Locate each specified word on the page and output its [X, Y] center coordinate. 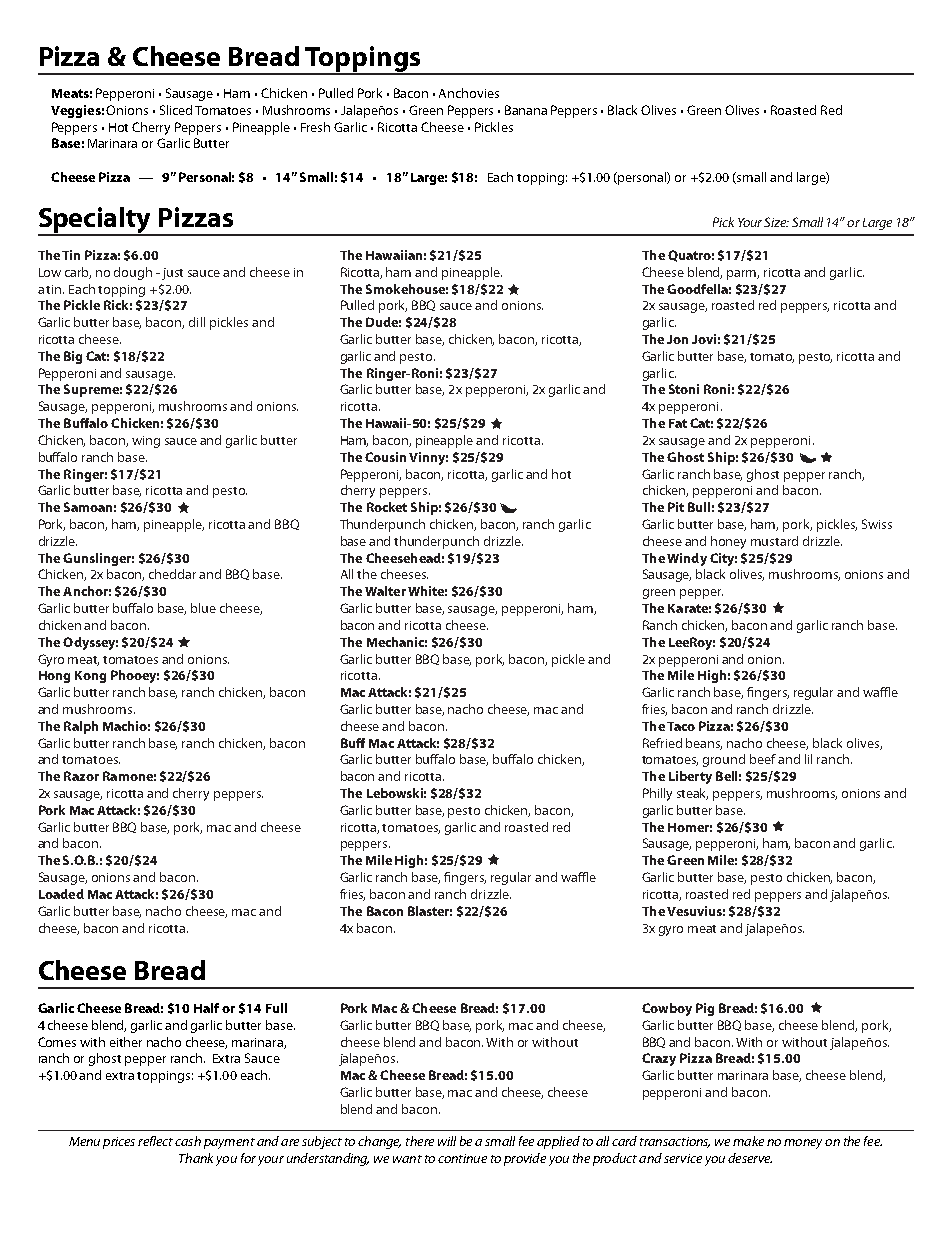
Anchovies [469, 93]
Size [776, 222]
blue [203, 608]
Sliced [176, 110]
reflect [155, 1141]
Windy [687, 559]
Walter [385, 591]
